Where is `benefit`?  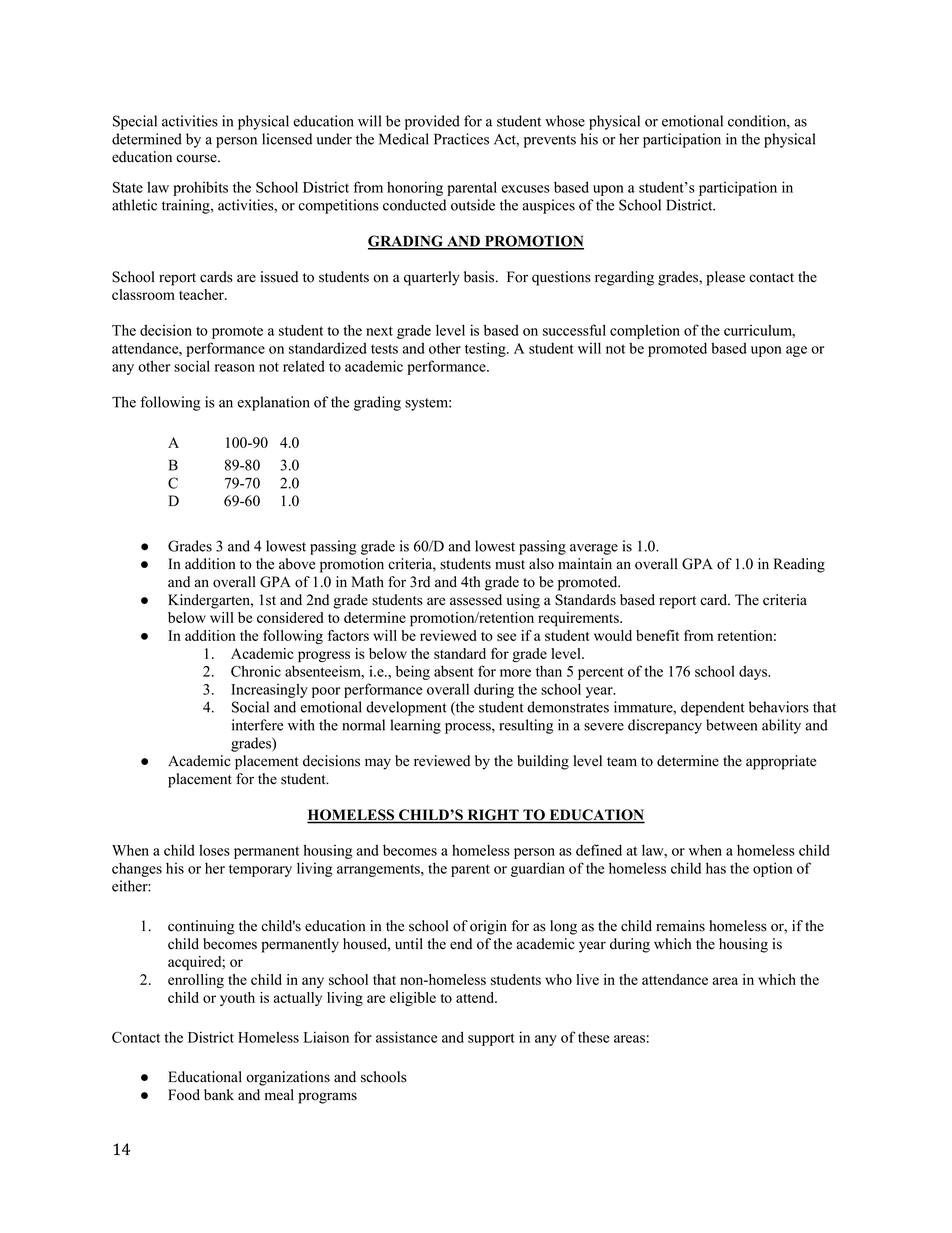 benefit is located at coordinates (657, 635).
